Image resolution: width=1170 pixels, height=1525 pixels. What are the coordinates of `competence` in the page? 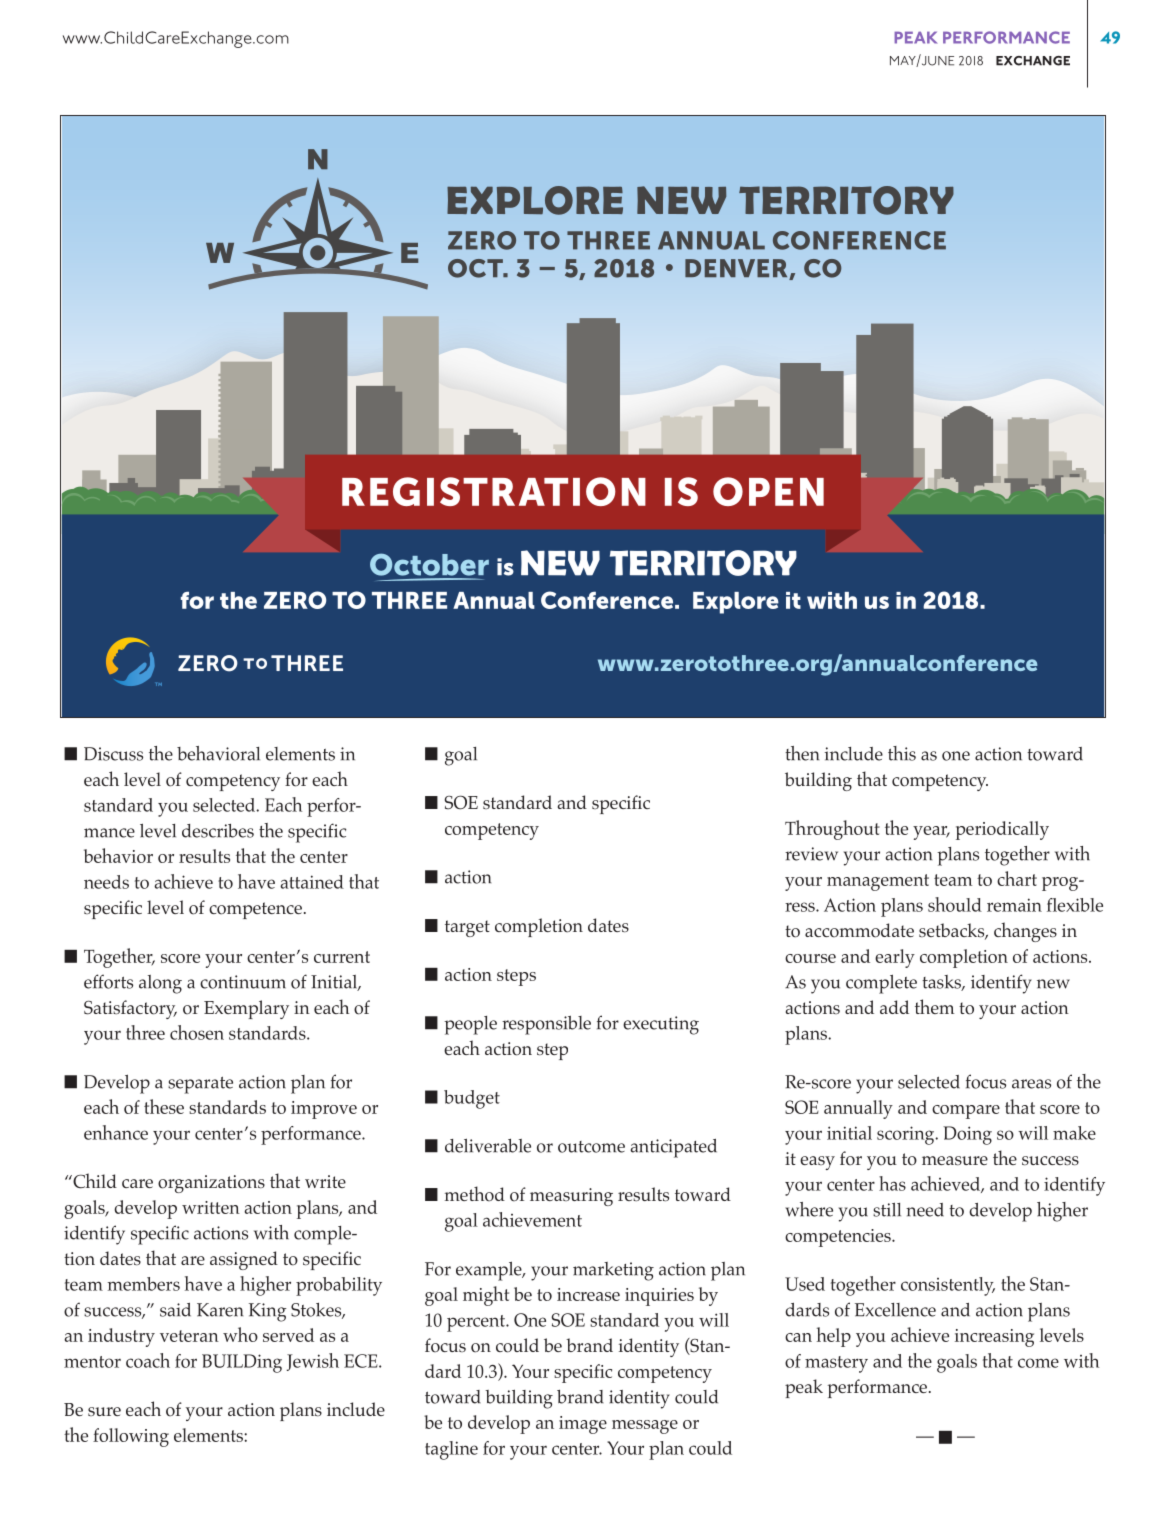 It's located at (255, 910).
